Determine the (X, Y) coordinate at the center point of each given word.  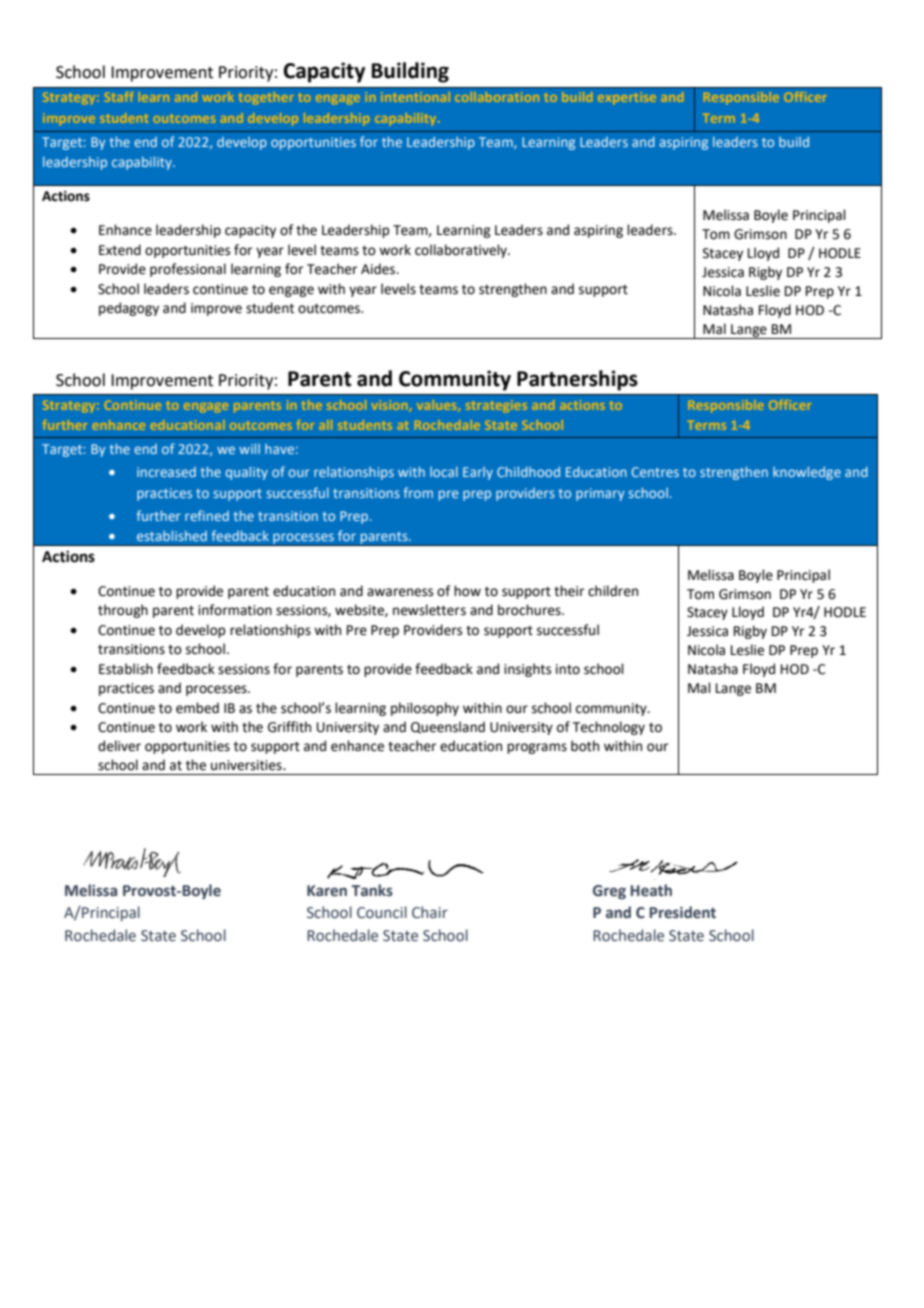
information (235, 610)
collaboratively (462, 251)
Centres (655, 472)
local (444, 472)
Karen (327, 891)
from (418, 492)
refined (207, 515)
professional (188, 270)
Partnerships (577, 380)
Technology (609, 728)
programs (537, 748)
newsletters (429, 610)
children (613, 591)
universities (247, 765)
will (249, 448)
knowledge (807, 473)
